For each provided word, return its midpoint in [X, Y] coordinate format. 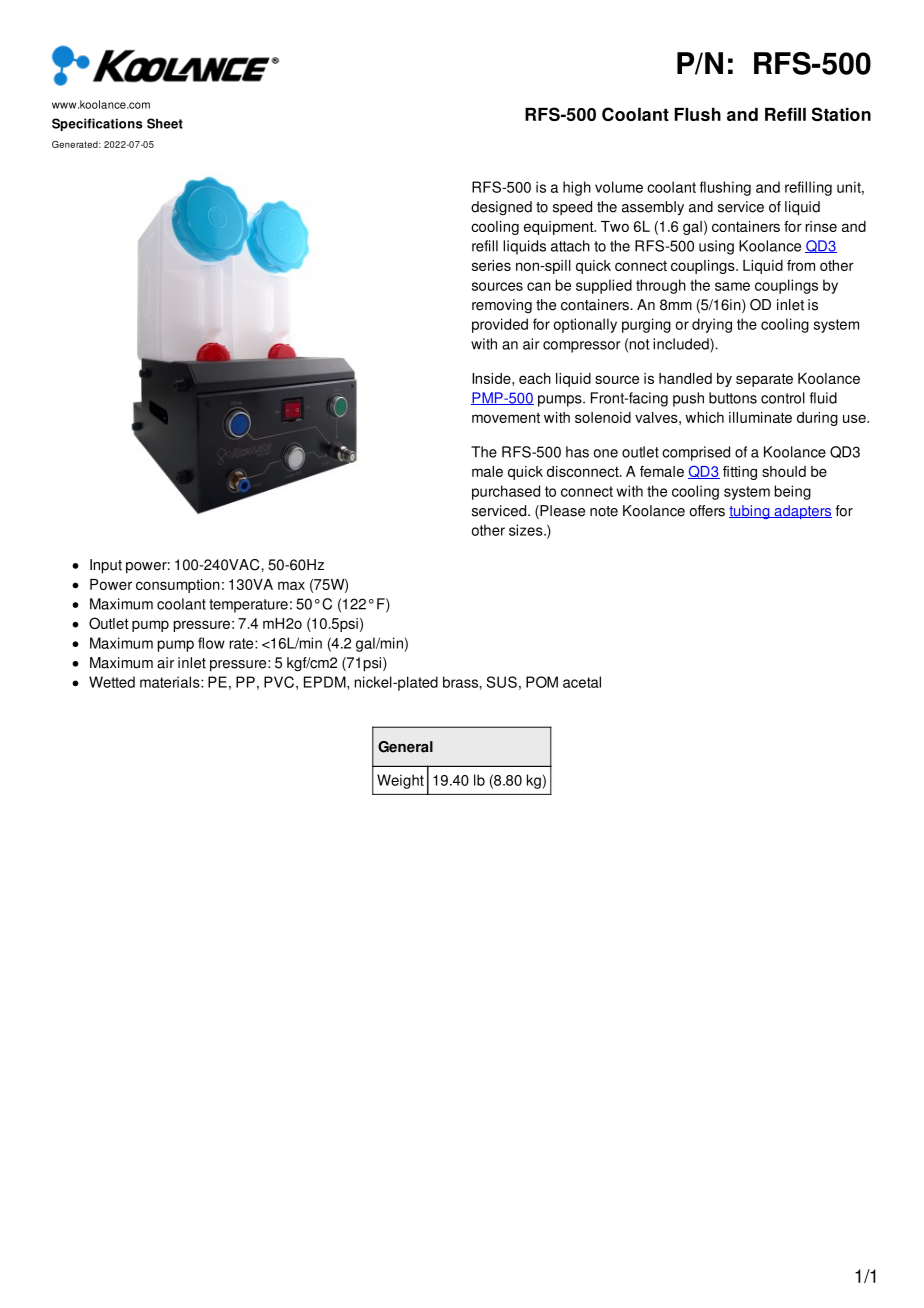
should [784, 471]
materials [171, 682]
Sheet [165, 123]
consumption [178, 586]
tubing [750, 512]
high [577, 188]
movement [506, 418]
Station [841, 114]
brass [461, 682]
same [732, 286]
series [491, 265]
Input [106, 566]
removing [502, 306]
